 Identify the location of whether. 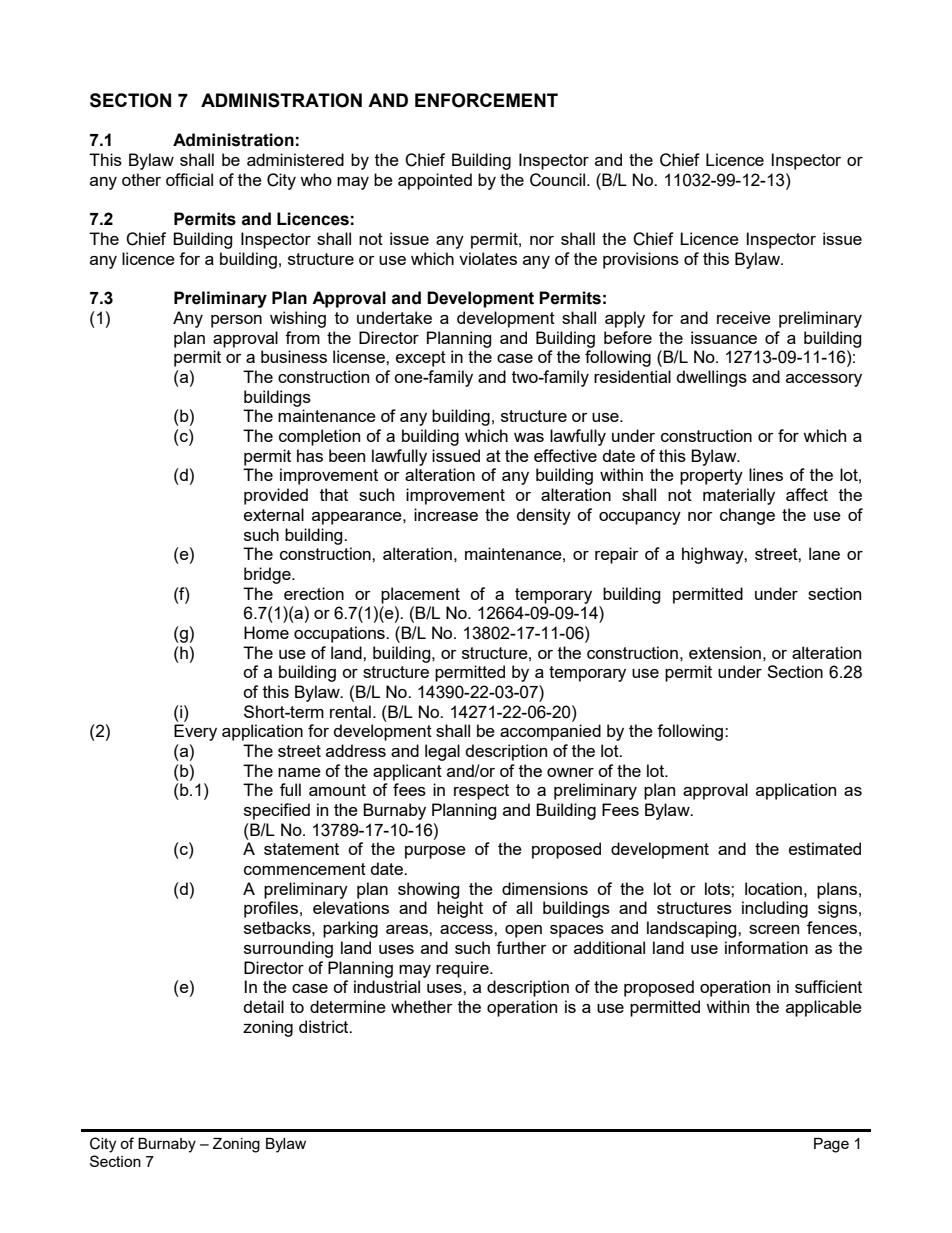
(422, 1006).
